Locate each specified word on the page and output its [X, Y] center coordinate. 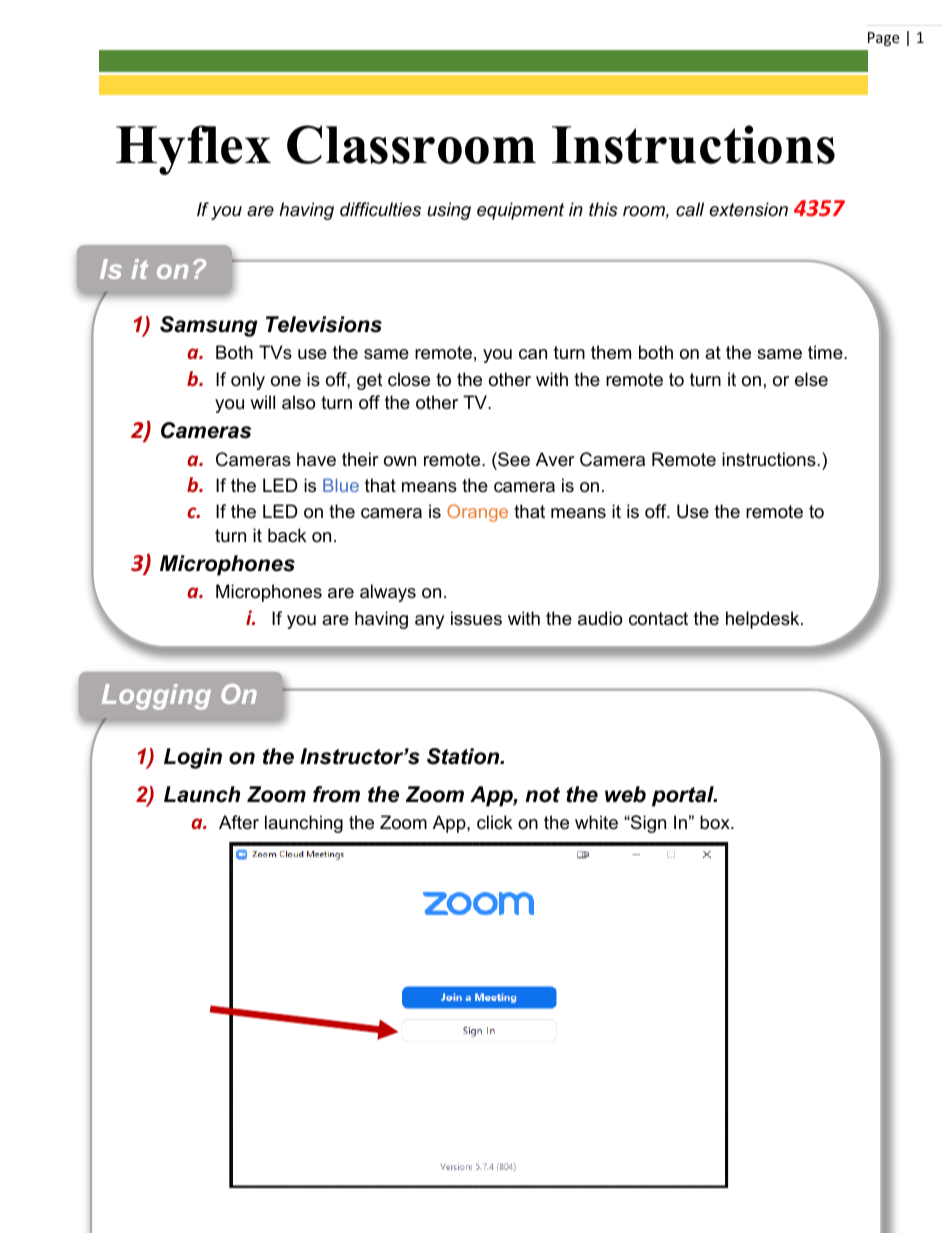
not [542, 795]
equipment [520, 211]
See [513, 459]
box [716, 822]
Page [883, 39]
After [239, 822]
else [811, 379]
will [262, 402]
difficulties [380, 209]
